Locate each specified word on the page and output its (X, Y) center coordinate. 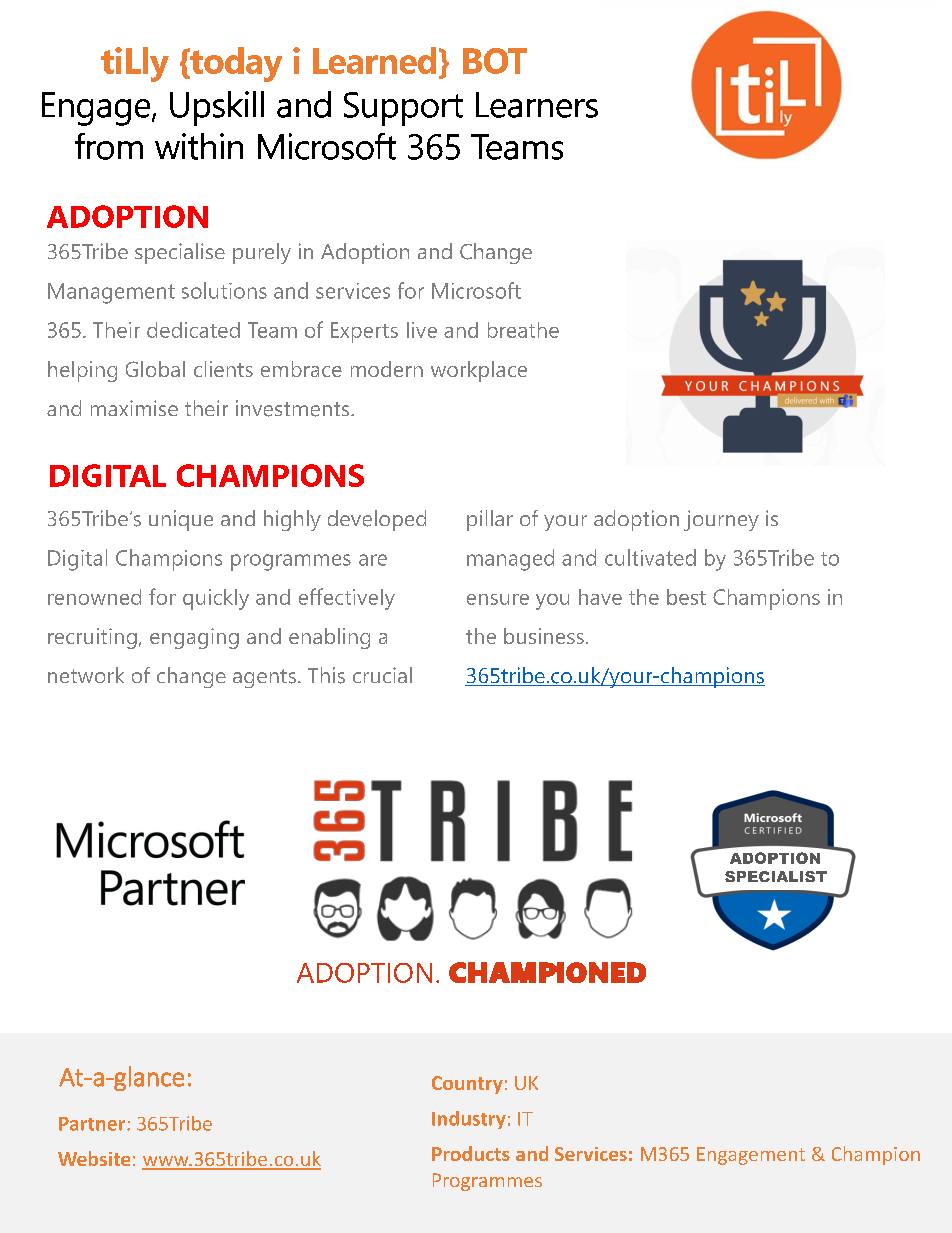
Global (155, 369)
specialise (180, 253)
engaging (194, 638)
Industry (469, 1120)
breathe (523, 330)
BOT (495, 61)
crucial (382, 675)
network (86, 675)
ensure (498, 599)
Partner (93, 1124)
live (422, 330)
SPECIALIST (776, 876)
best (686, 597)
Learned (374, 60)
